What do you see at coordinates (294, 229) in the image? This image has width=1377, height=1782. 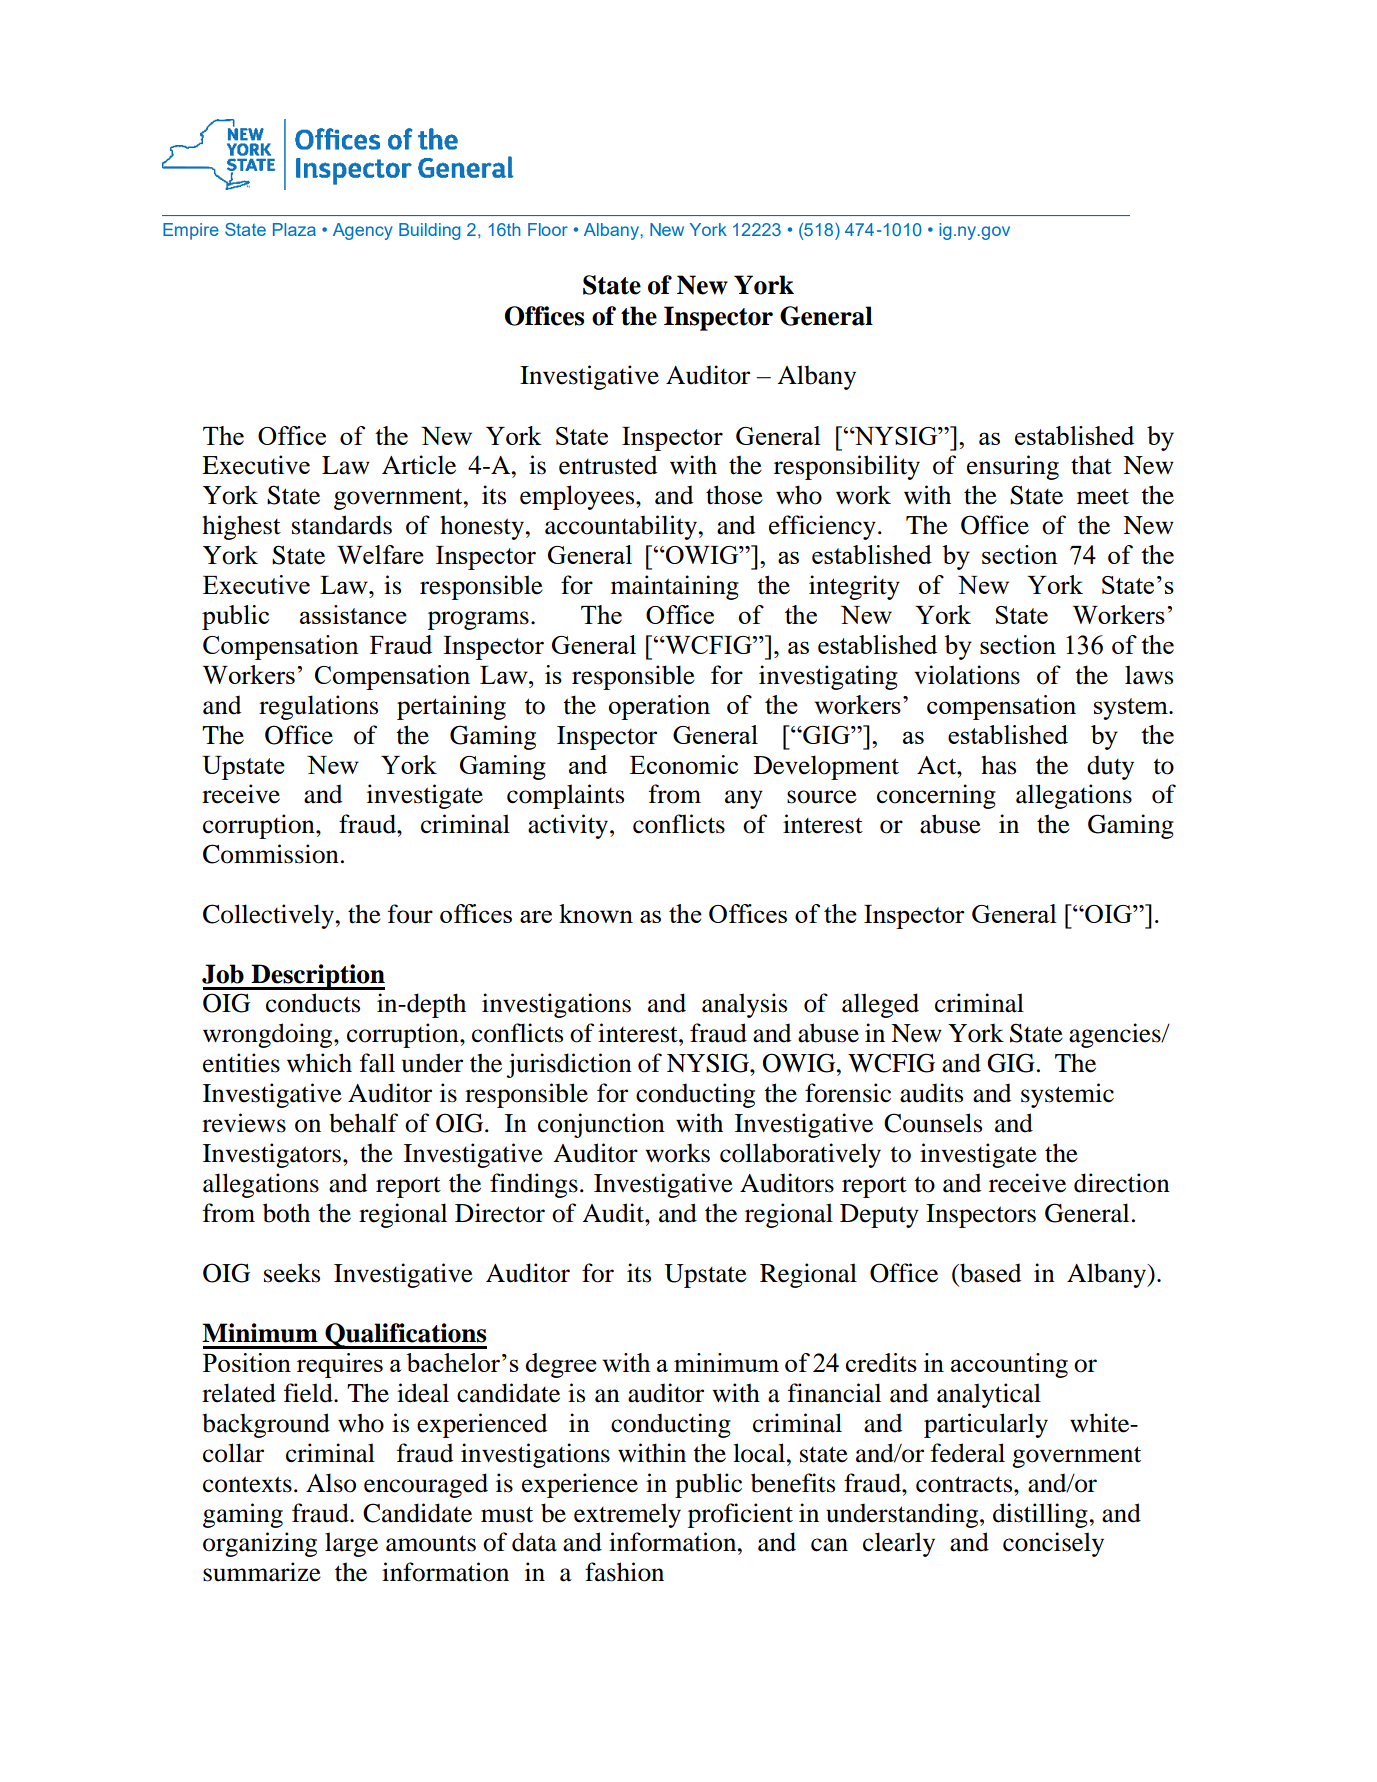 I see `Plaza` at bounding box center [294, 229].
